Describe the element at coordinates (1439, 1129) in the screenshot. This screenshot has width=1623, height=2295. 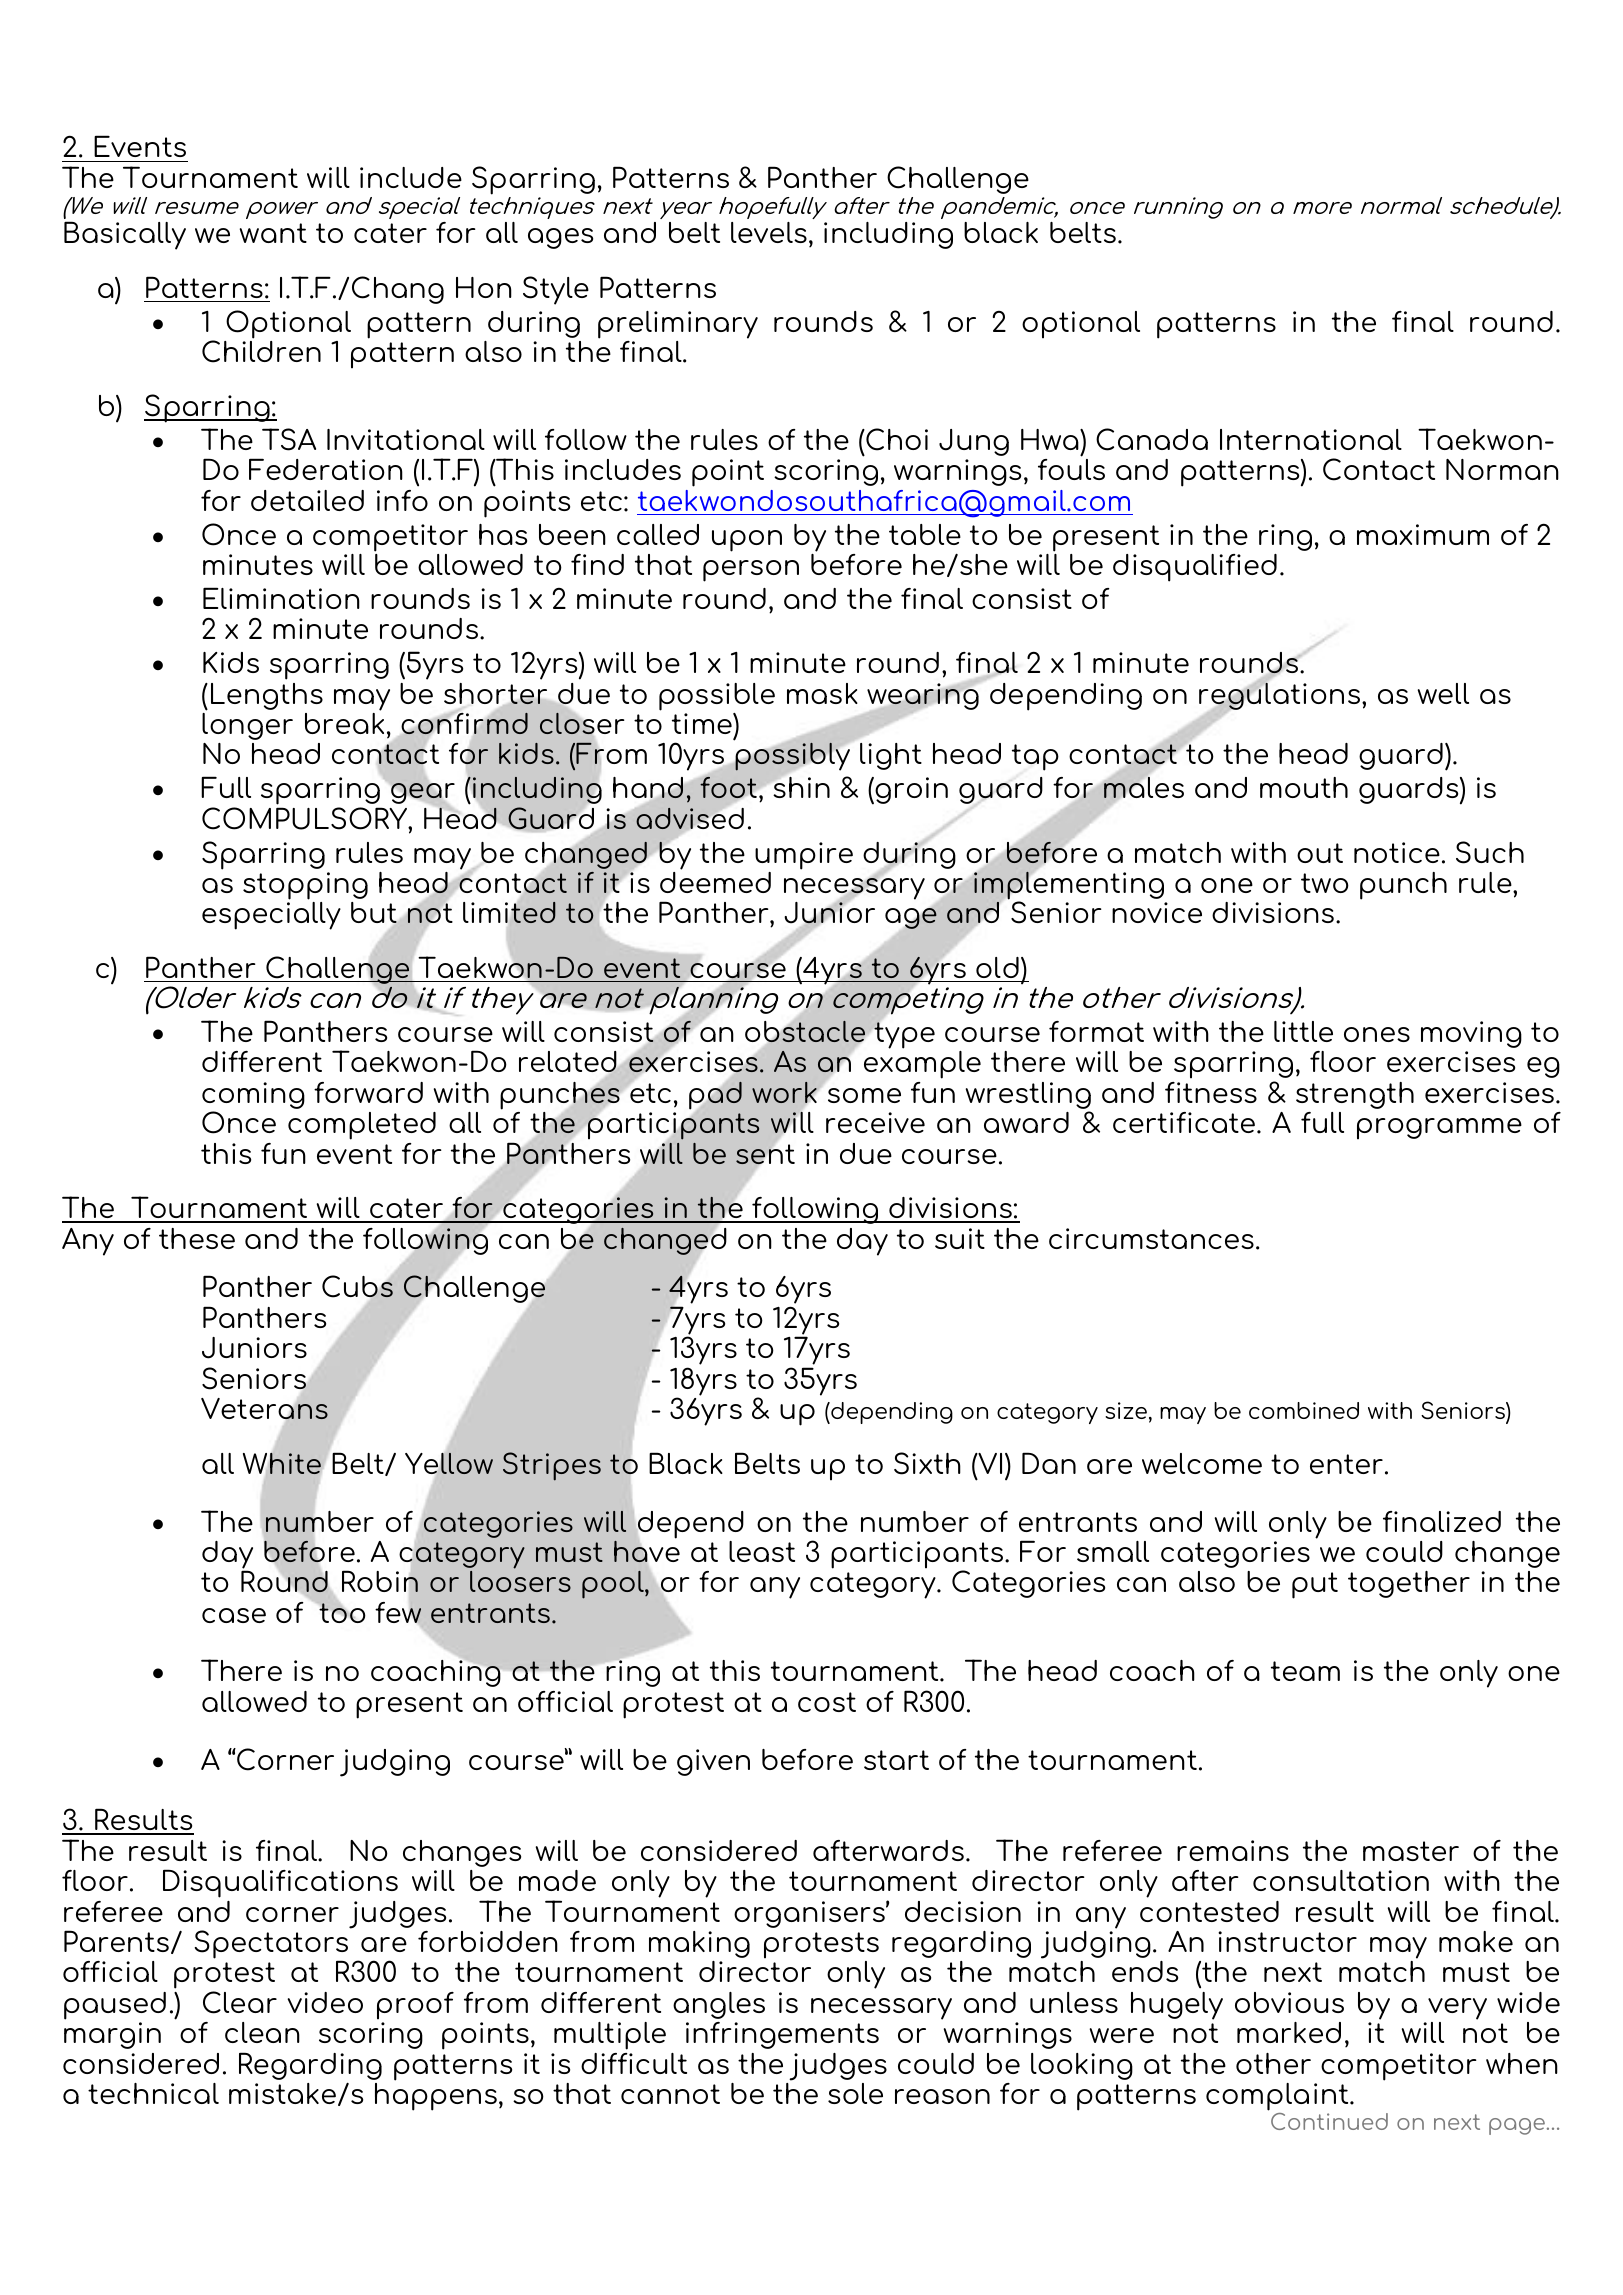
I see `programme` at that location.
